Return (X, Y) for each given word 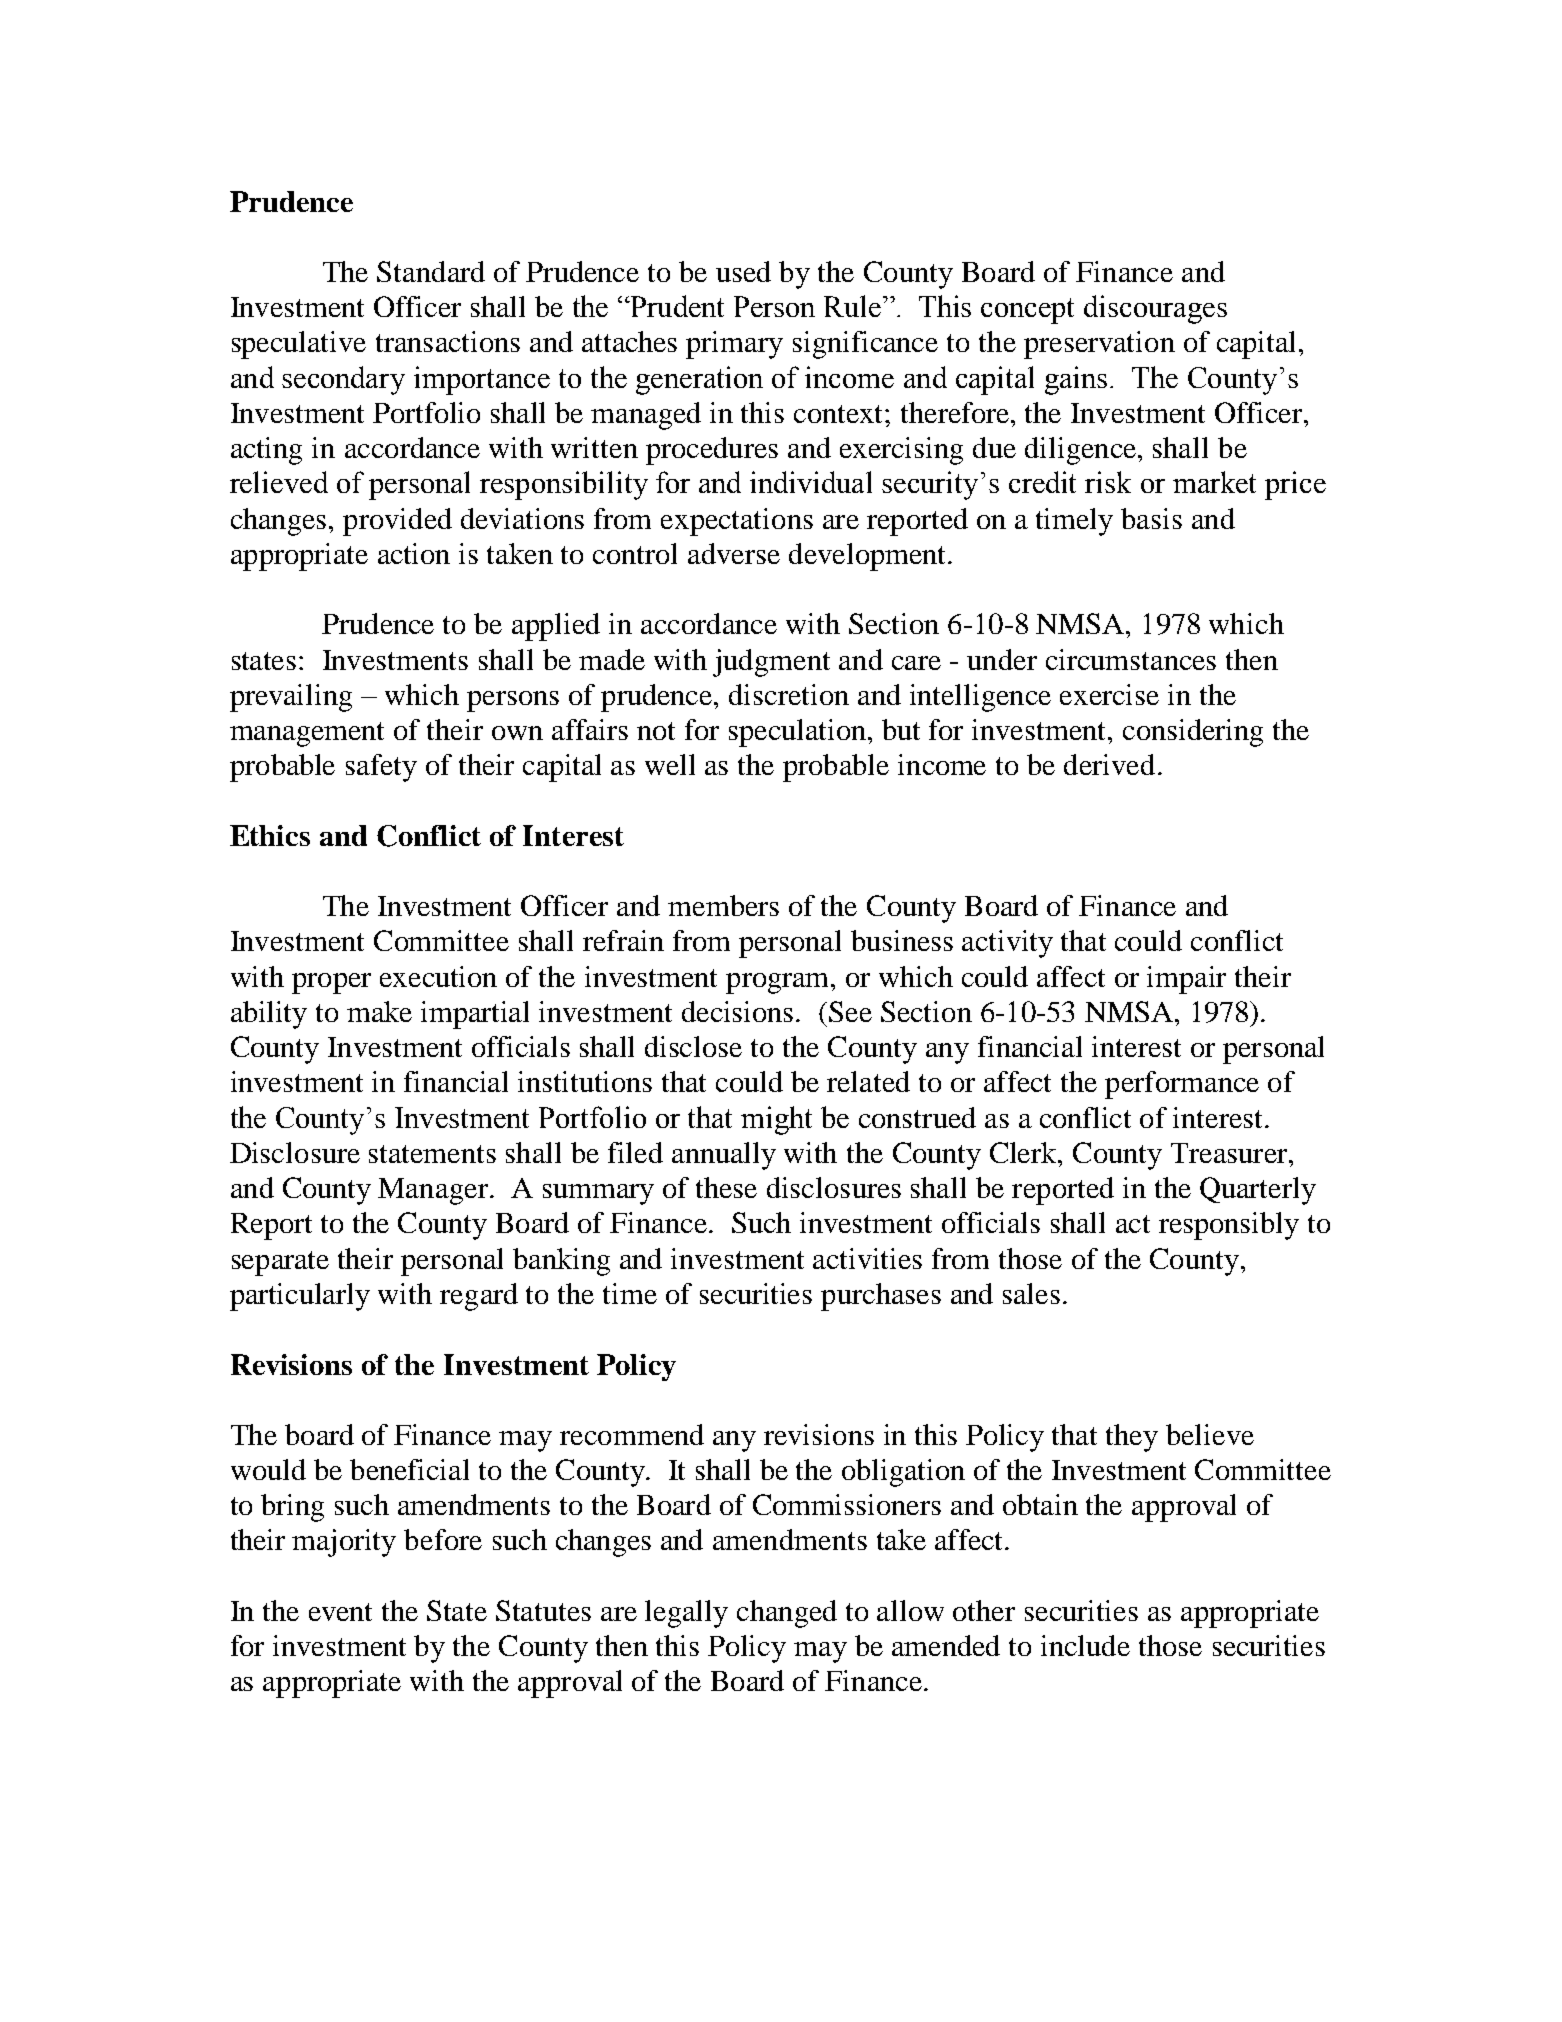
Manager (433, 1191)
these (726, 1187)
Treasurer (1230, 1153)
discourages (1155, 309)
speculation (799, 733)
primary (734, 345)
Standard (431, 271)
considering (1193, 733)
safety (381, 768)
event (340, 1612)
